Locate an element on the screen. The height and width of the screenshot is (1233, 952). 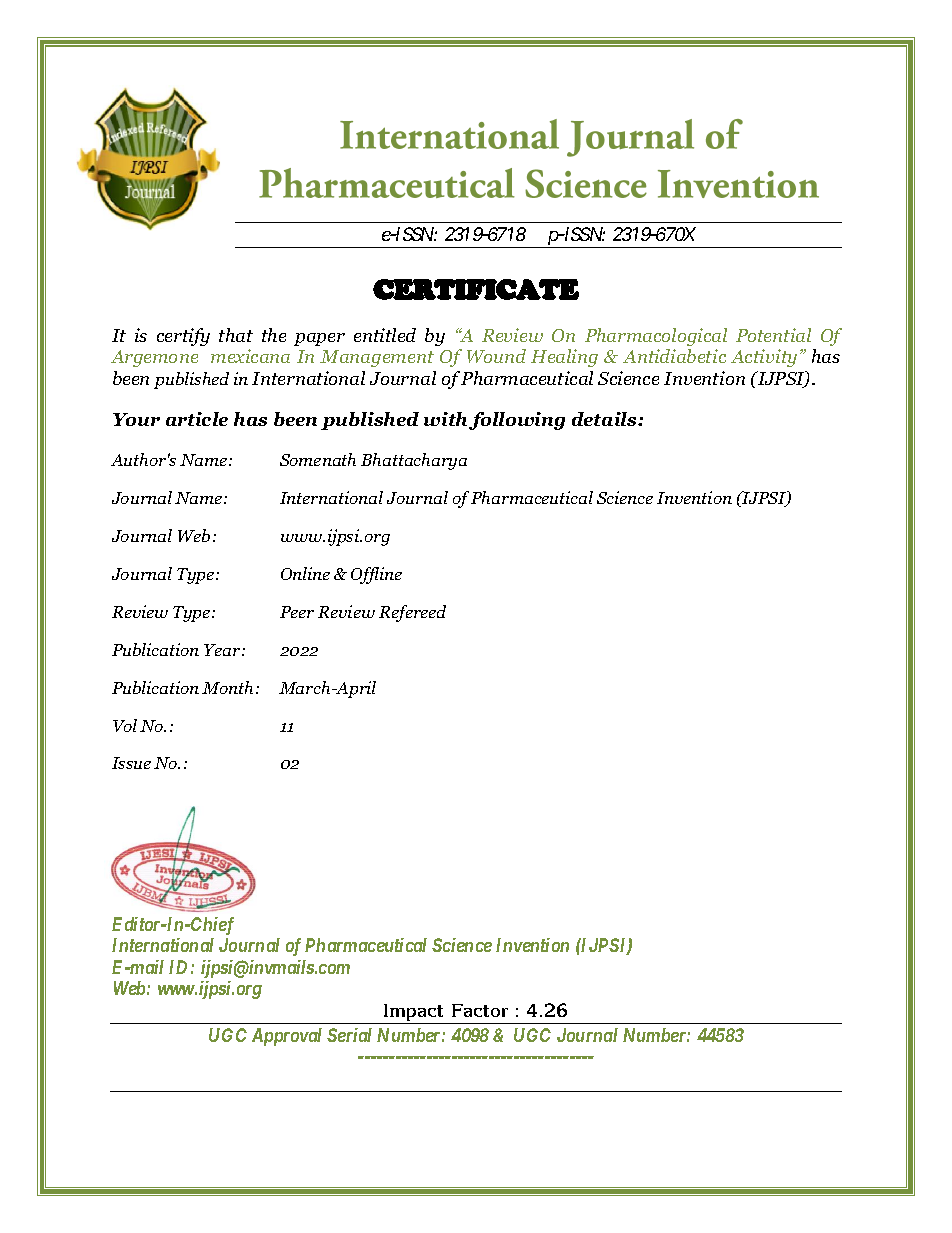
Pharmacological is located at coordinates (656, 337).
